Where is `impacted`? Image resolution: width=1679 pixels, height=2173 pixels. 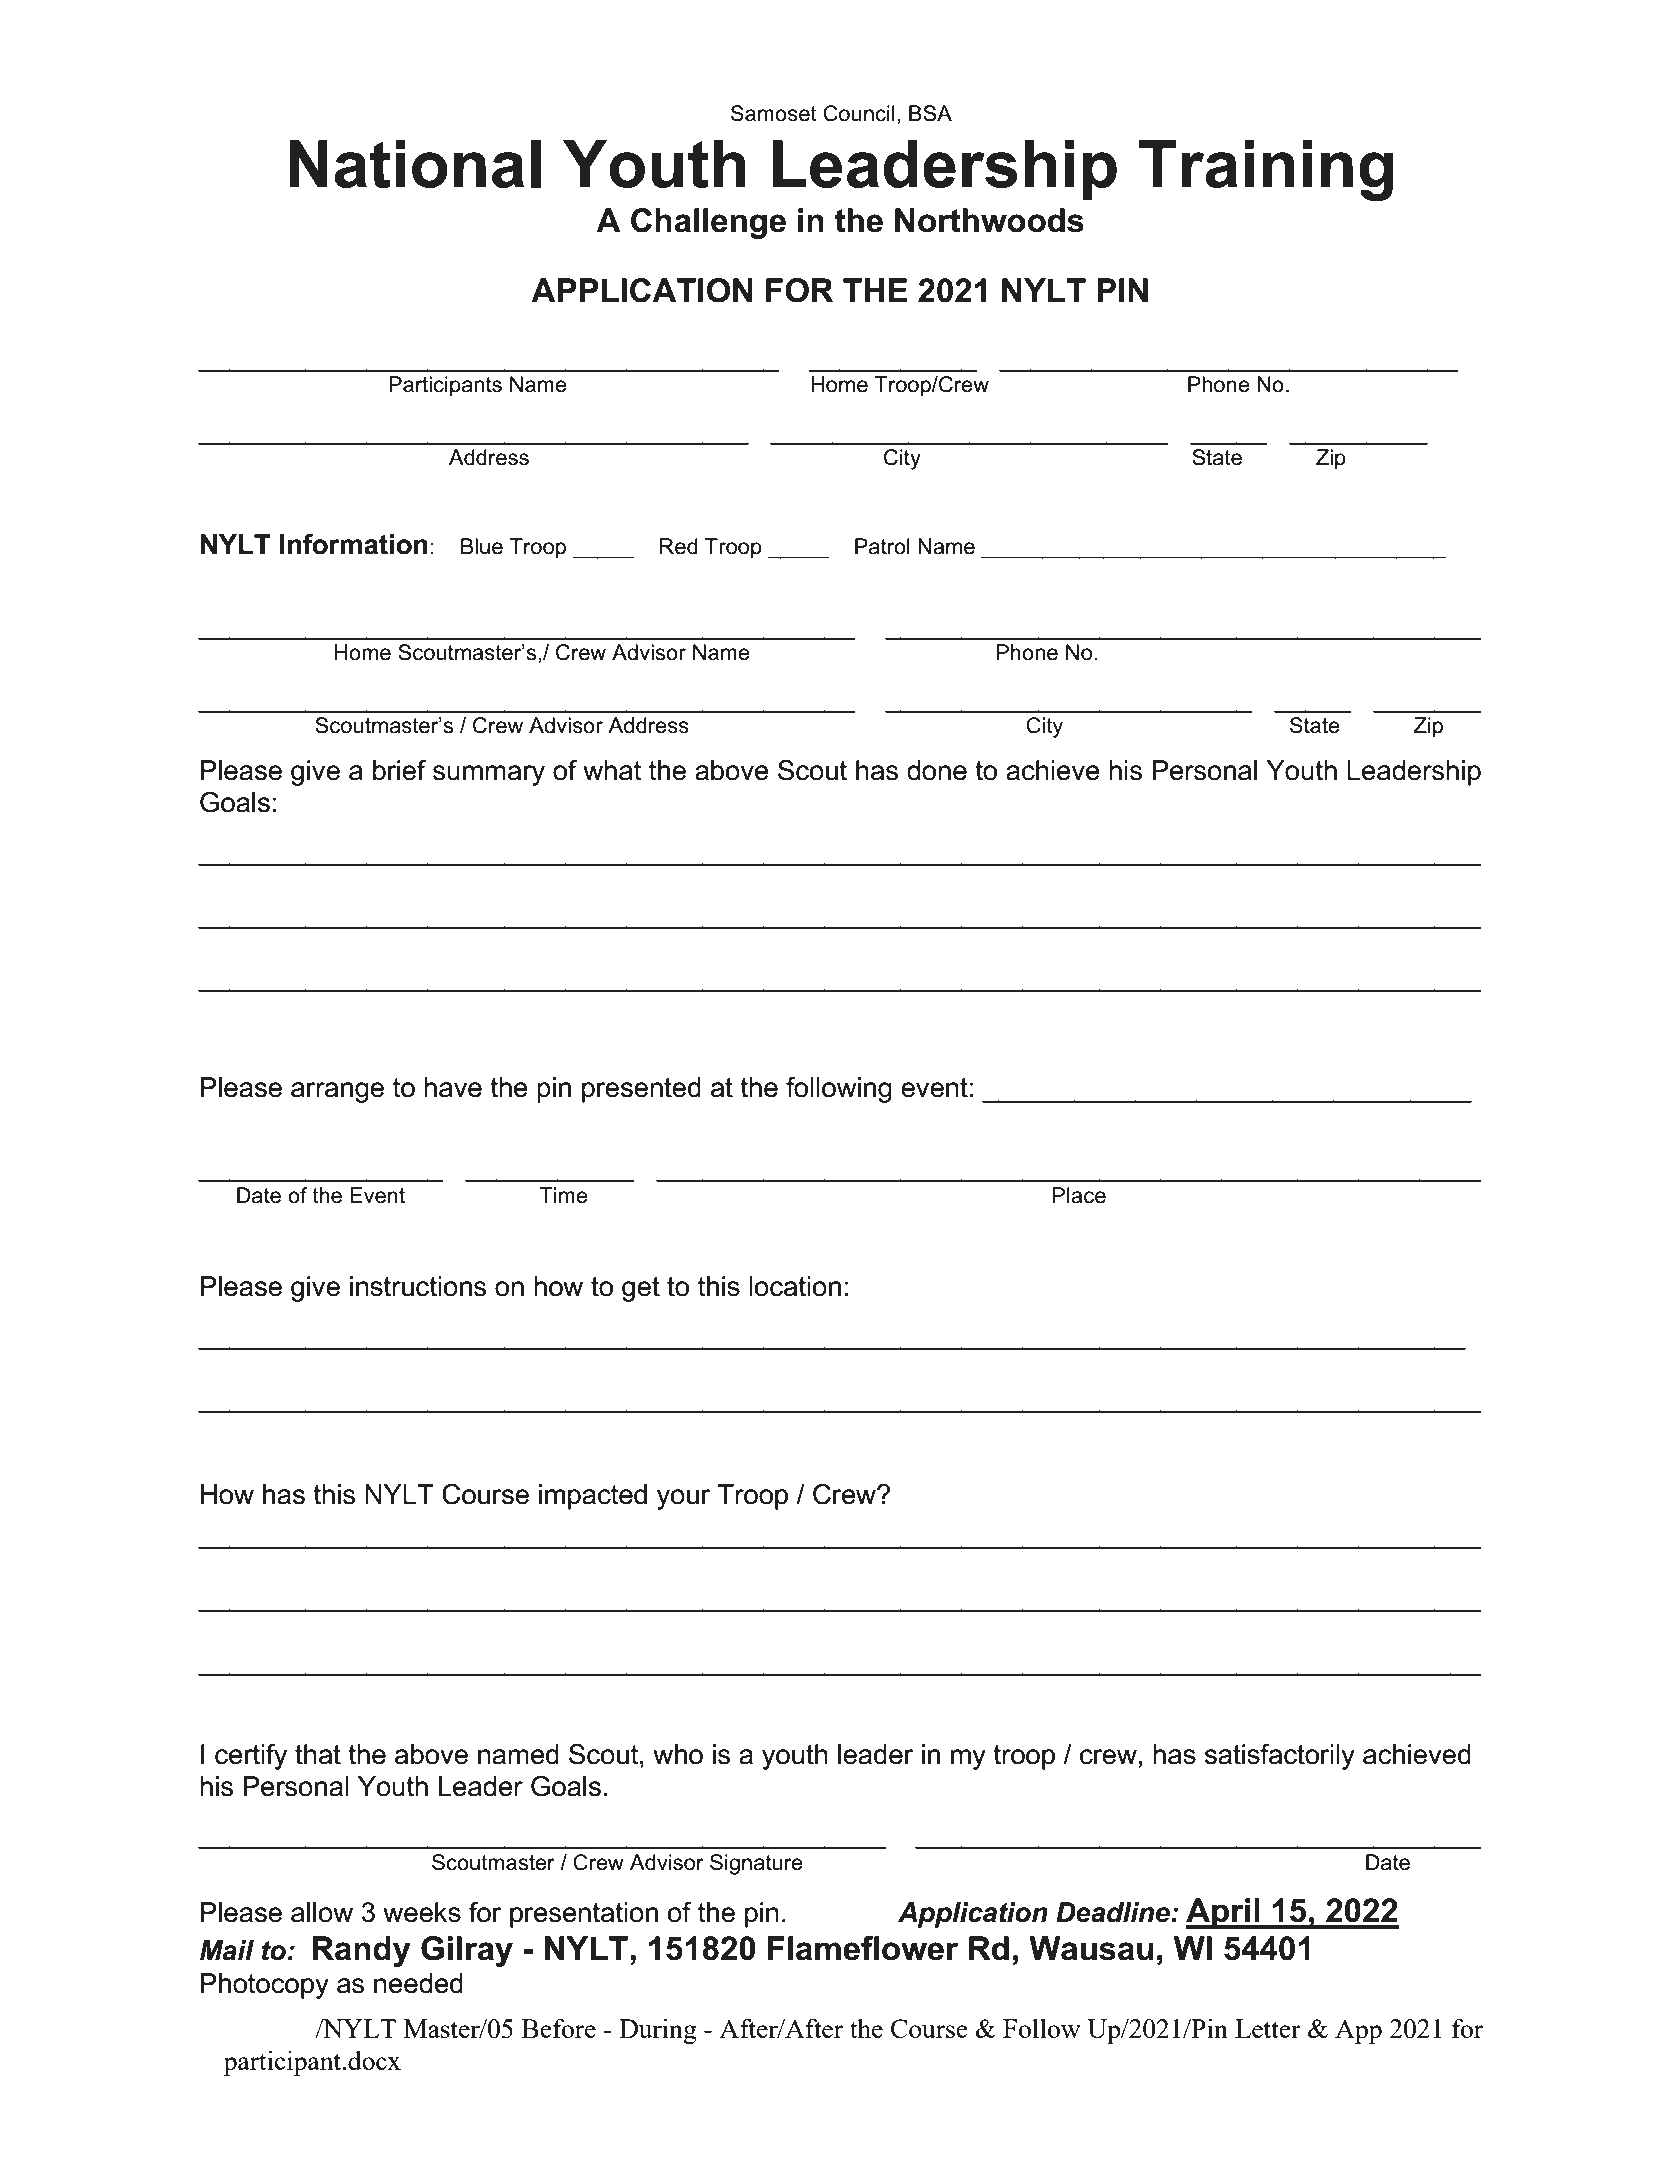
impacted is located at coordinates (593, 1497).
